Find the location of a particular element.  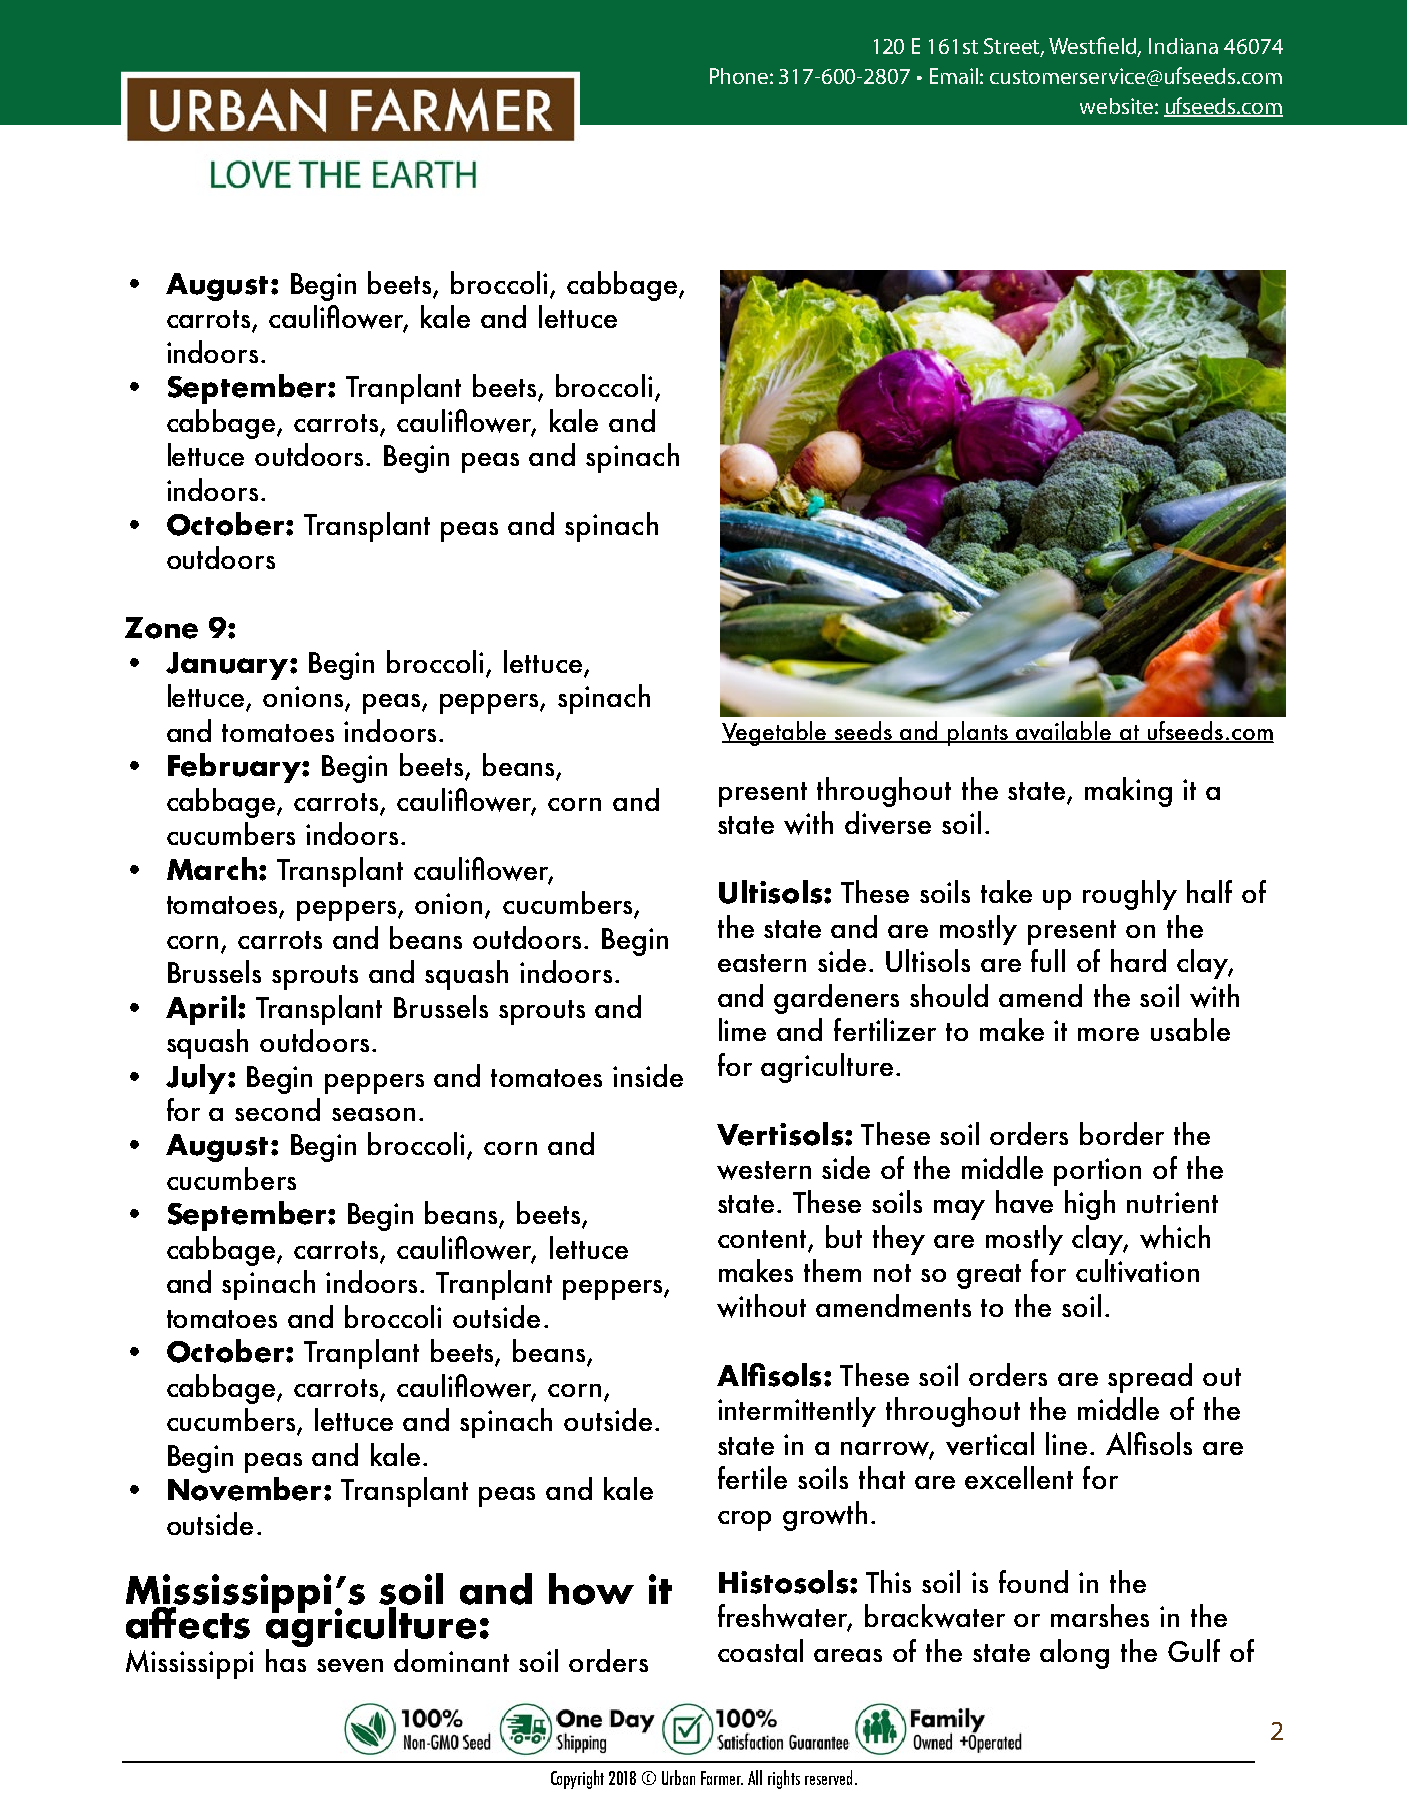

Urban is located at coordinates (678, 1777).
